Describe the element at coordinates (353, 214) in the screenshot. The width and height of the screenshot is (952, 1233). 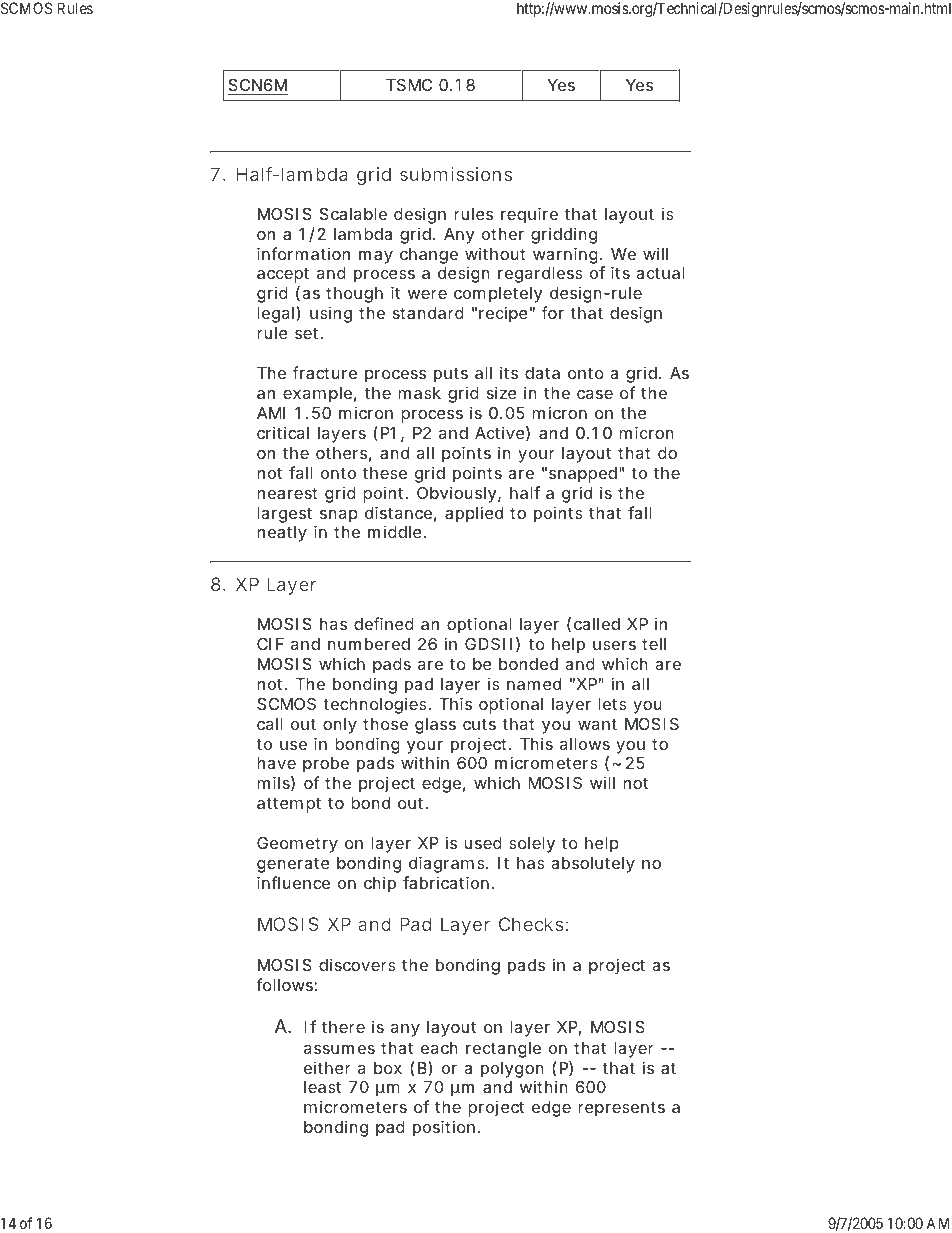
I see `Scalable` at that location.
